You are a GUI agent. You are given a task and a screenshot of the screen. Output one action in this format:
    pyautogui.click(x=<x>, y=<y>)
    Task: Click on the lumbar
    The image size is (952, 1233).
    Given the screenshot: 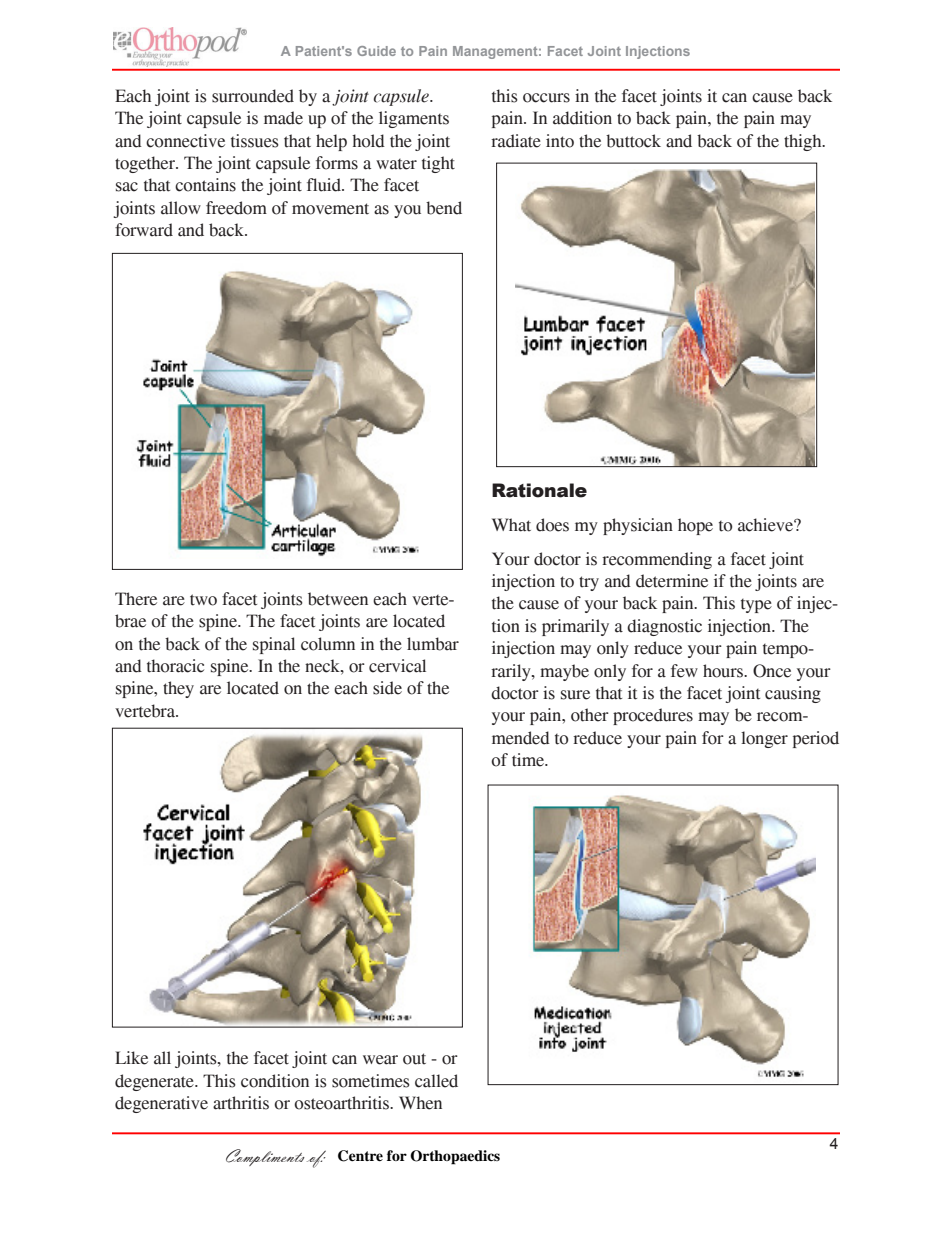 What is the action you would take?
    pyautogui.click(x=433, y=644)
